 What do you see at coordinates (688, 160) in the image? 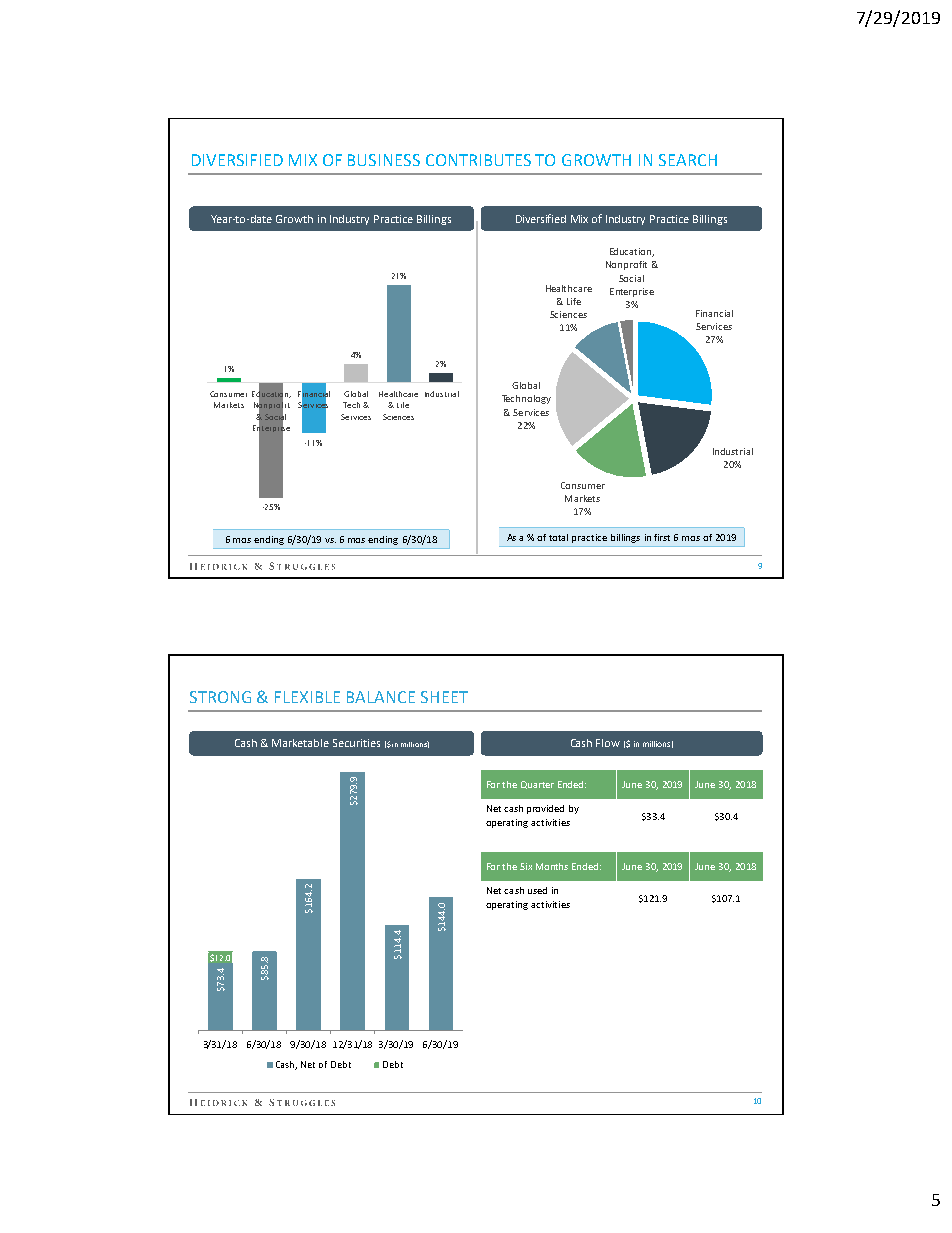
I see `SEARCH` at bounding box center [688, 160].
